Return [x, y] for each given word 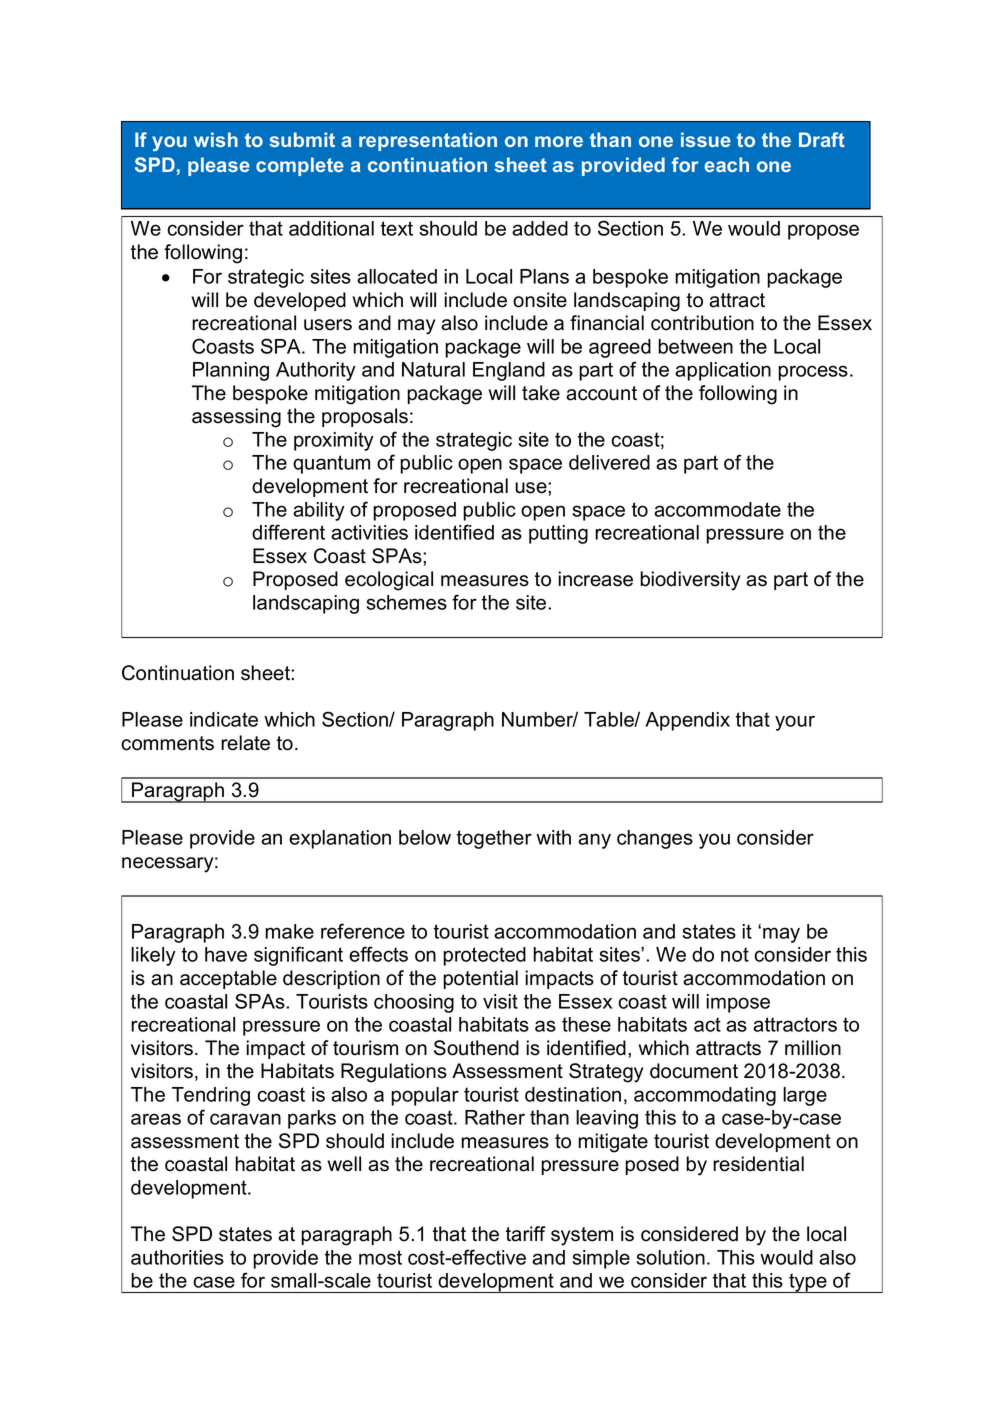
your [795, 723]
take [541, 393]
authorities [177, 1257]
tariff [526, 1234]
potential [480, 979]
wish [216, 139]
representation [428, 141]
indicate [224, 719]
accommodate [717, 509]
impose [738, 1003]
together [494, 839]
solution [670, 1257]
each [726, 164]
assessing [236, 418]
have [226, 954]
